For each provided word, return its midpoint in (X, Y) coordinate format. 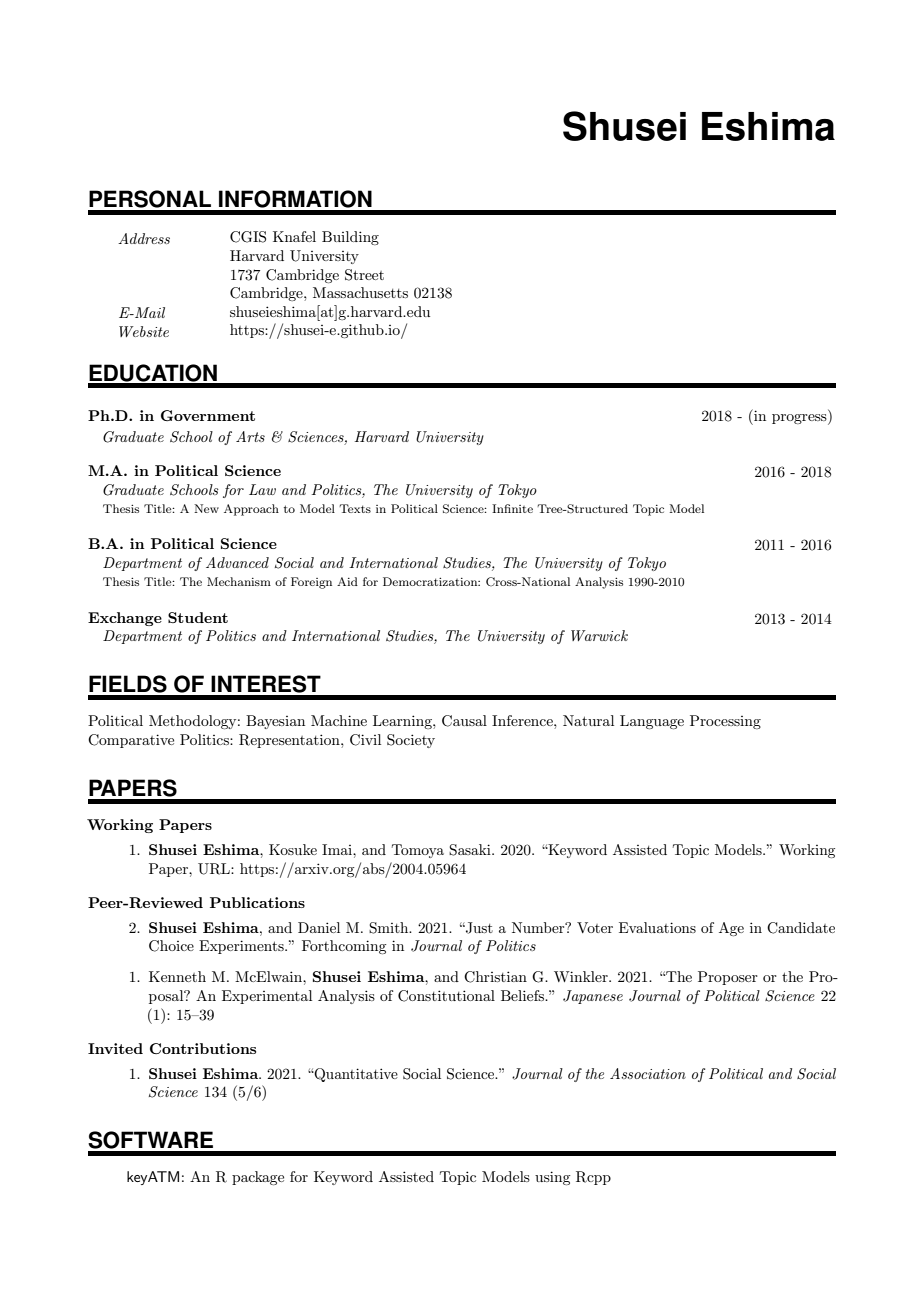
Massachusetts (360, 292)
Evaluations (657, 927)
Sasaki (471, 850)
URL (215, 869)
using (552, 1178)
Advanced (237, 562)
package (258, 1178)
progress (800, 419)
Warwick (599, 635)
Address (144, 238)
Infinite (512, 508)
